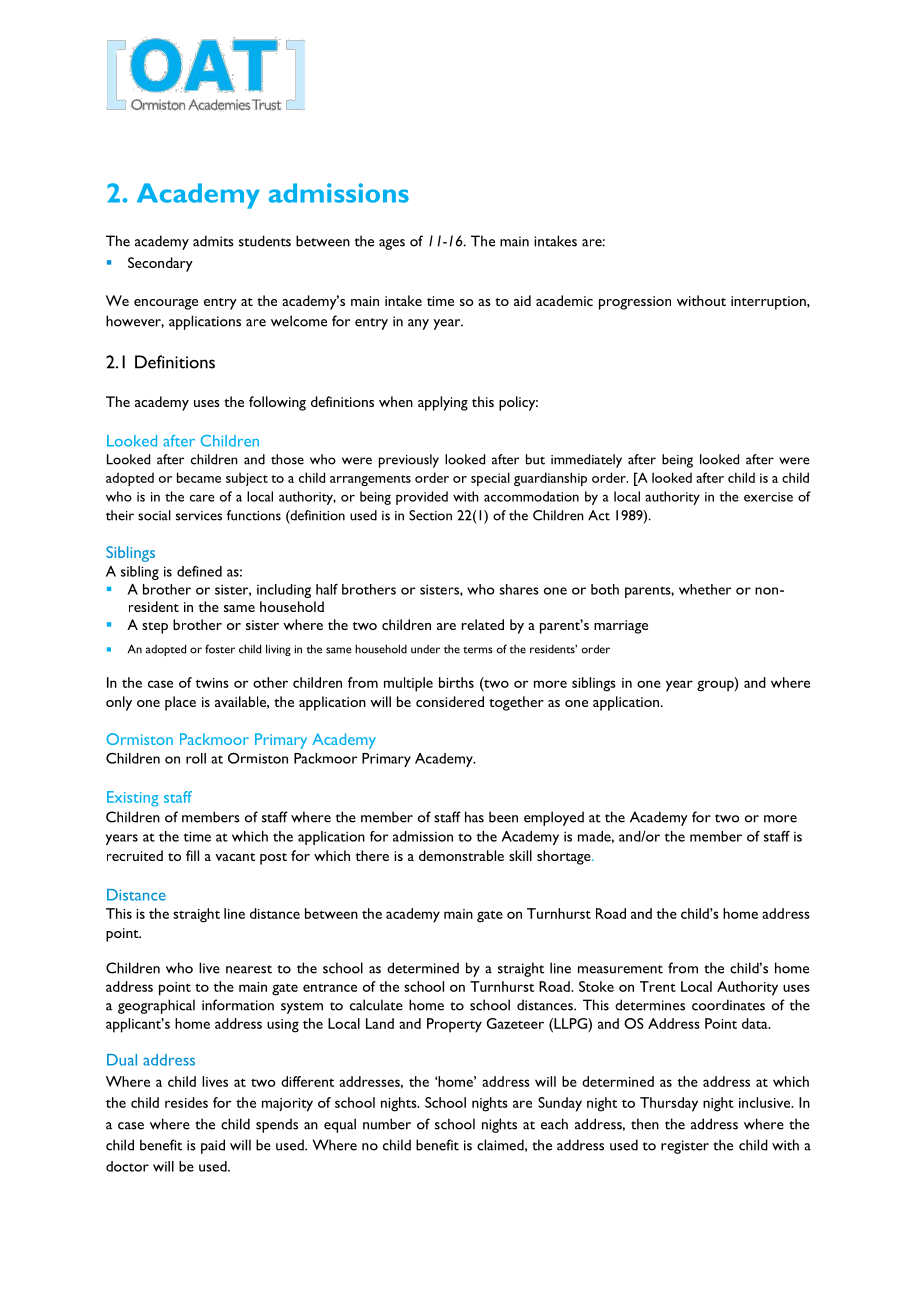 The image size is (924, 1309). What do you see at coordinates (450, 701) in the page?
I see `considered` at bounding box center [450, 701].
